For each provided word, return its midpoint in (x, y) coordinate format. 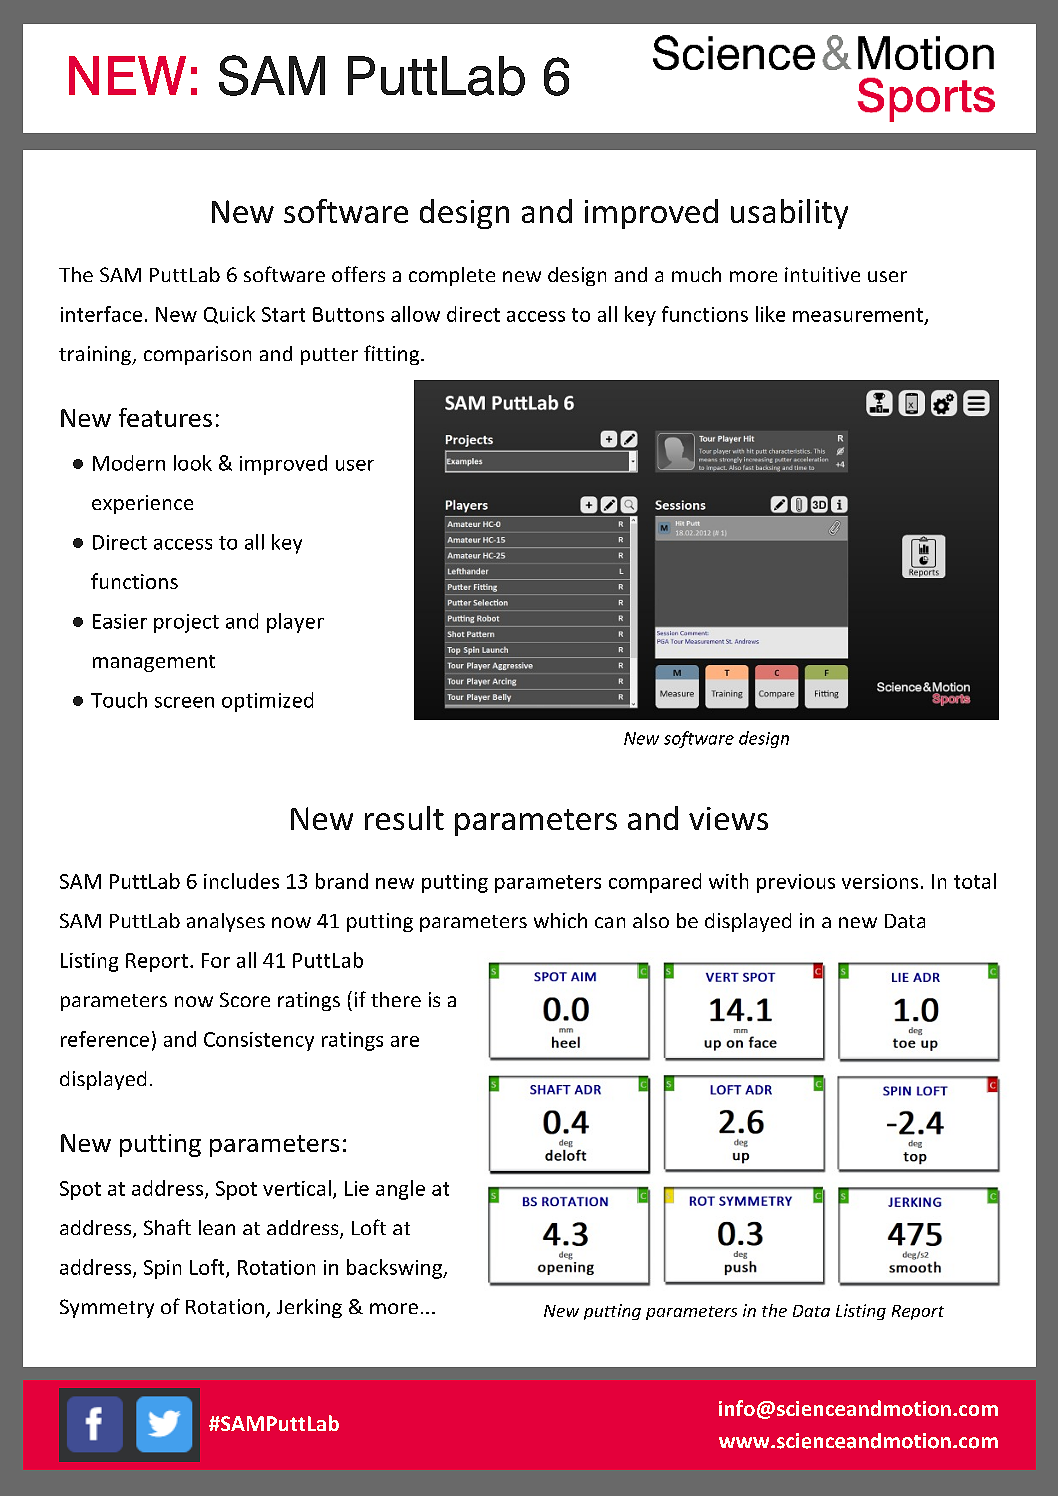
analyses (226, 922)
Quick (229, 315)
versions (880, 881)
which (560, 920)
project (186, 623)
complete (452, 276)
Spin (162, 1269)
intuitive (822, 274)
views (728, 818)
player (295, 623)
